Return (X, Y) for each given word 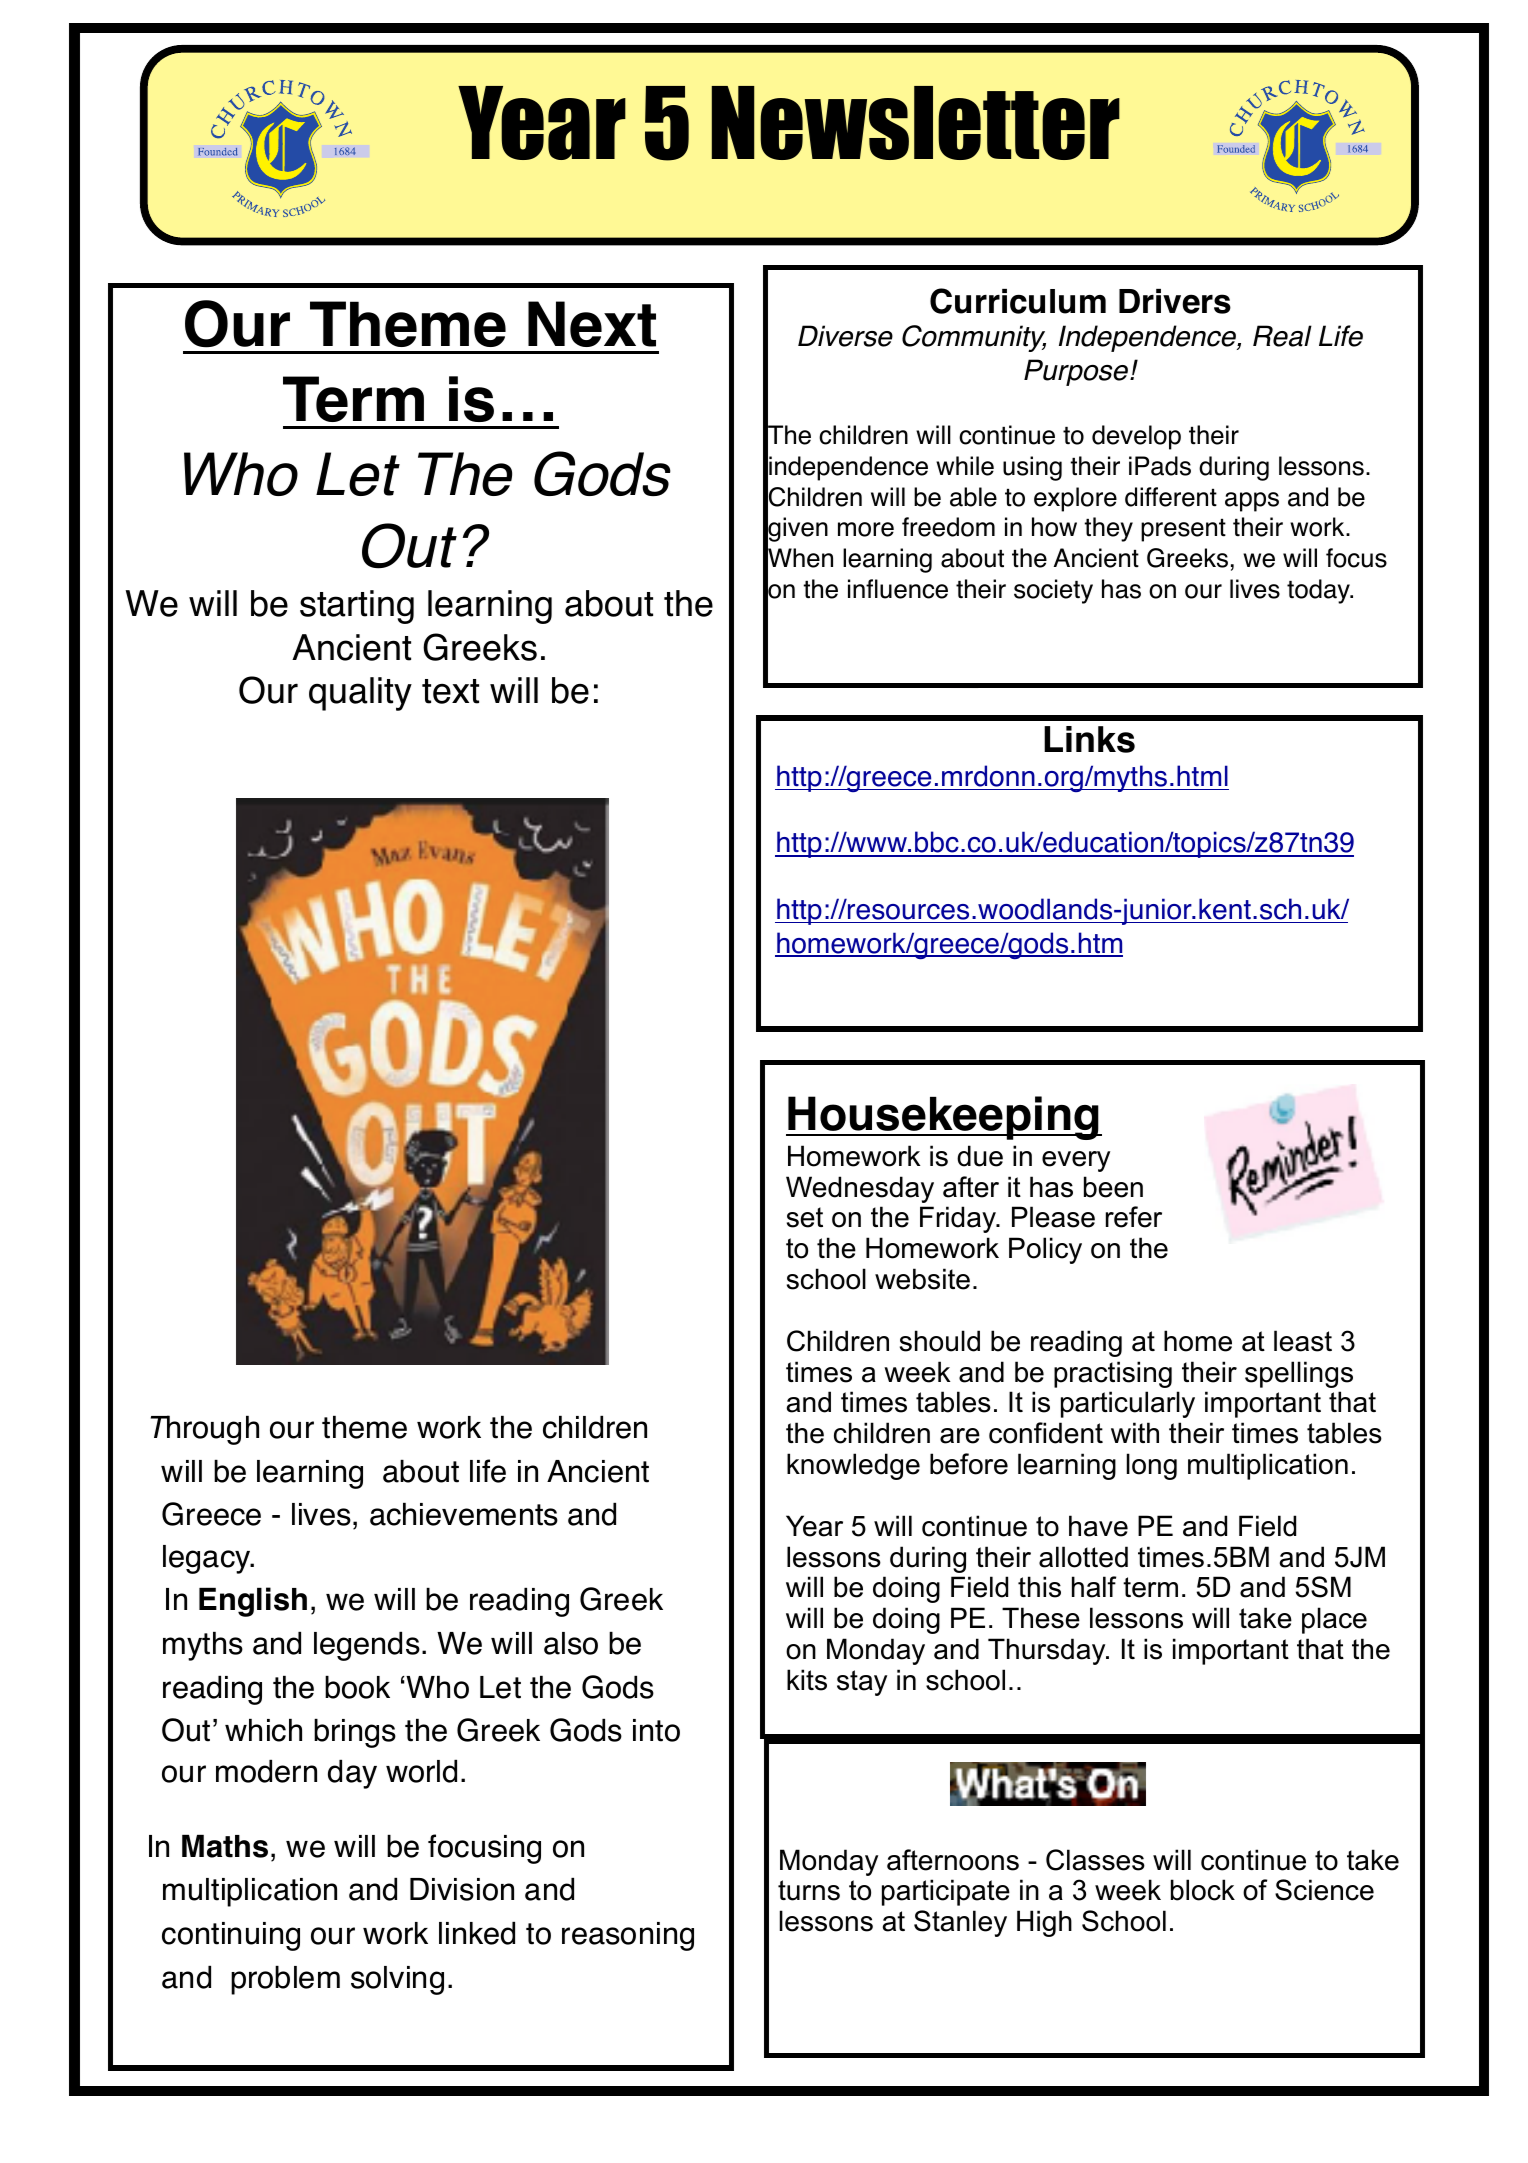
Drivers (1175, 301)
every (1076, 1161)
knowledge (853, 1466)
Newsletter (916, 123)
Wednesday (860, 1189)
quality (360, 694)
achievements (464, 1514)
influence (898, 589)
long (1152, 1466)
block (1203, 1890)
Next (592, 324)
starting (357, 607)
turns (809, 1890)
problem (285, 1980)
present (1183, 530)
